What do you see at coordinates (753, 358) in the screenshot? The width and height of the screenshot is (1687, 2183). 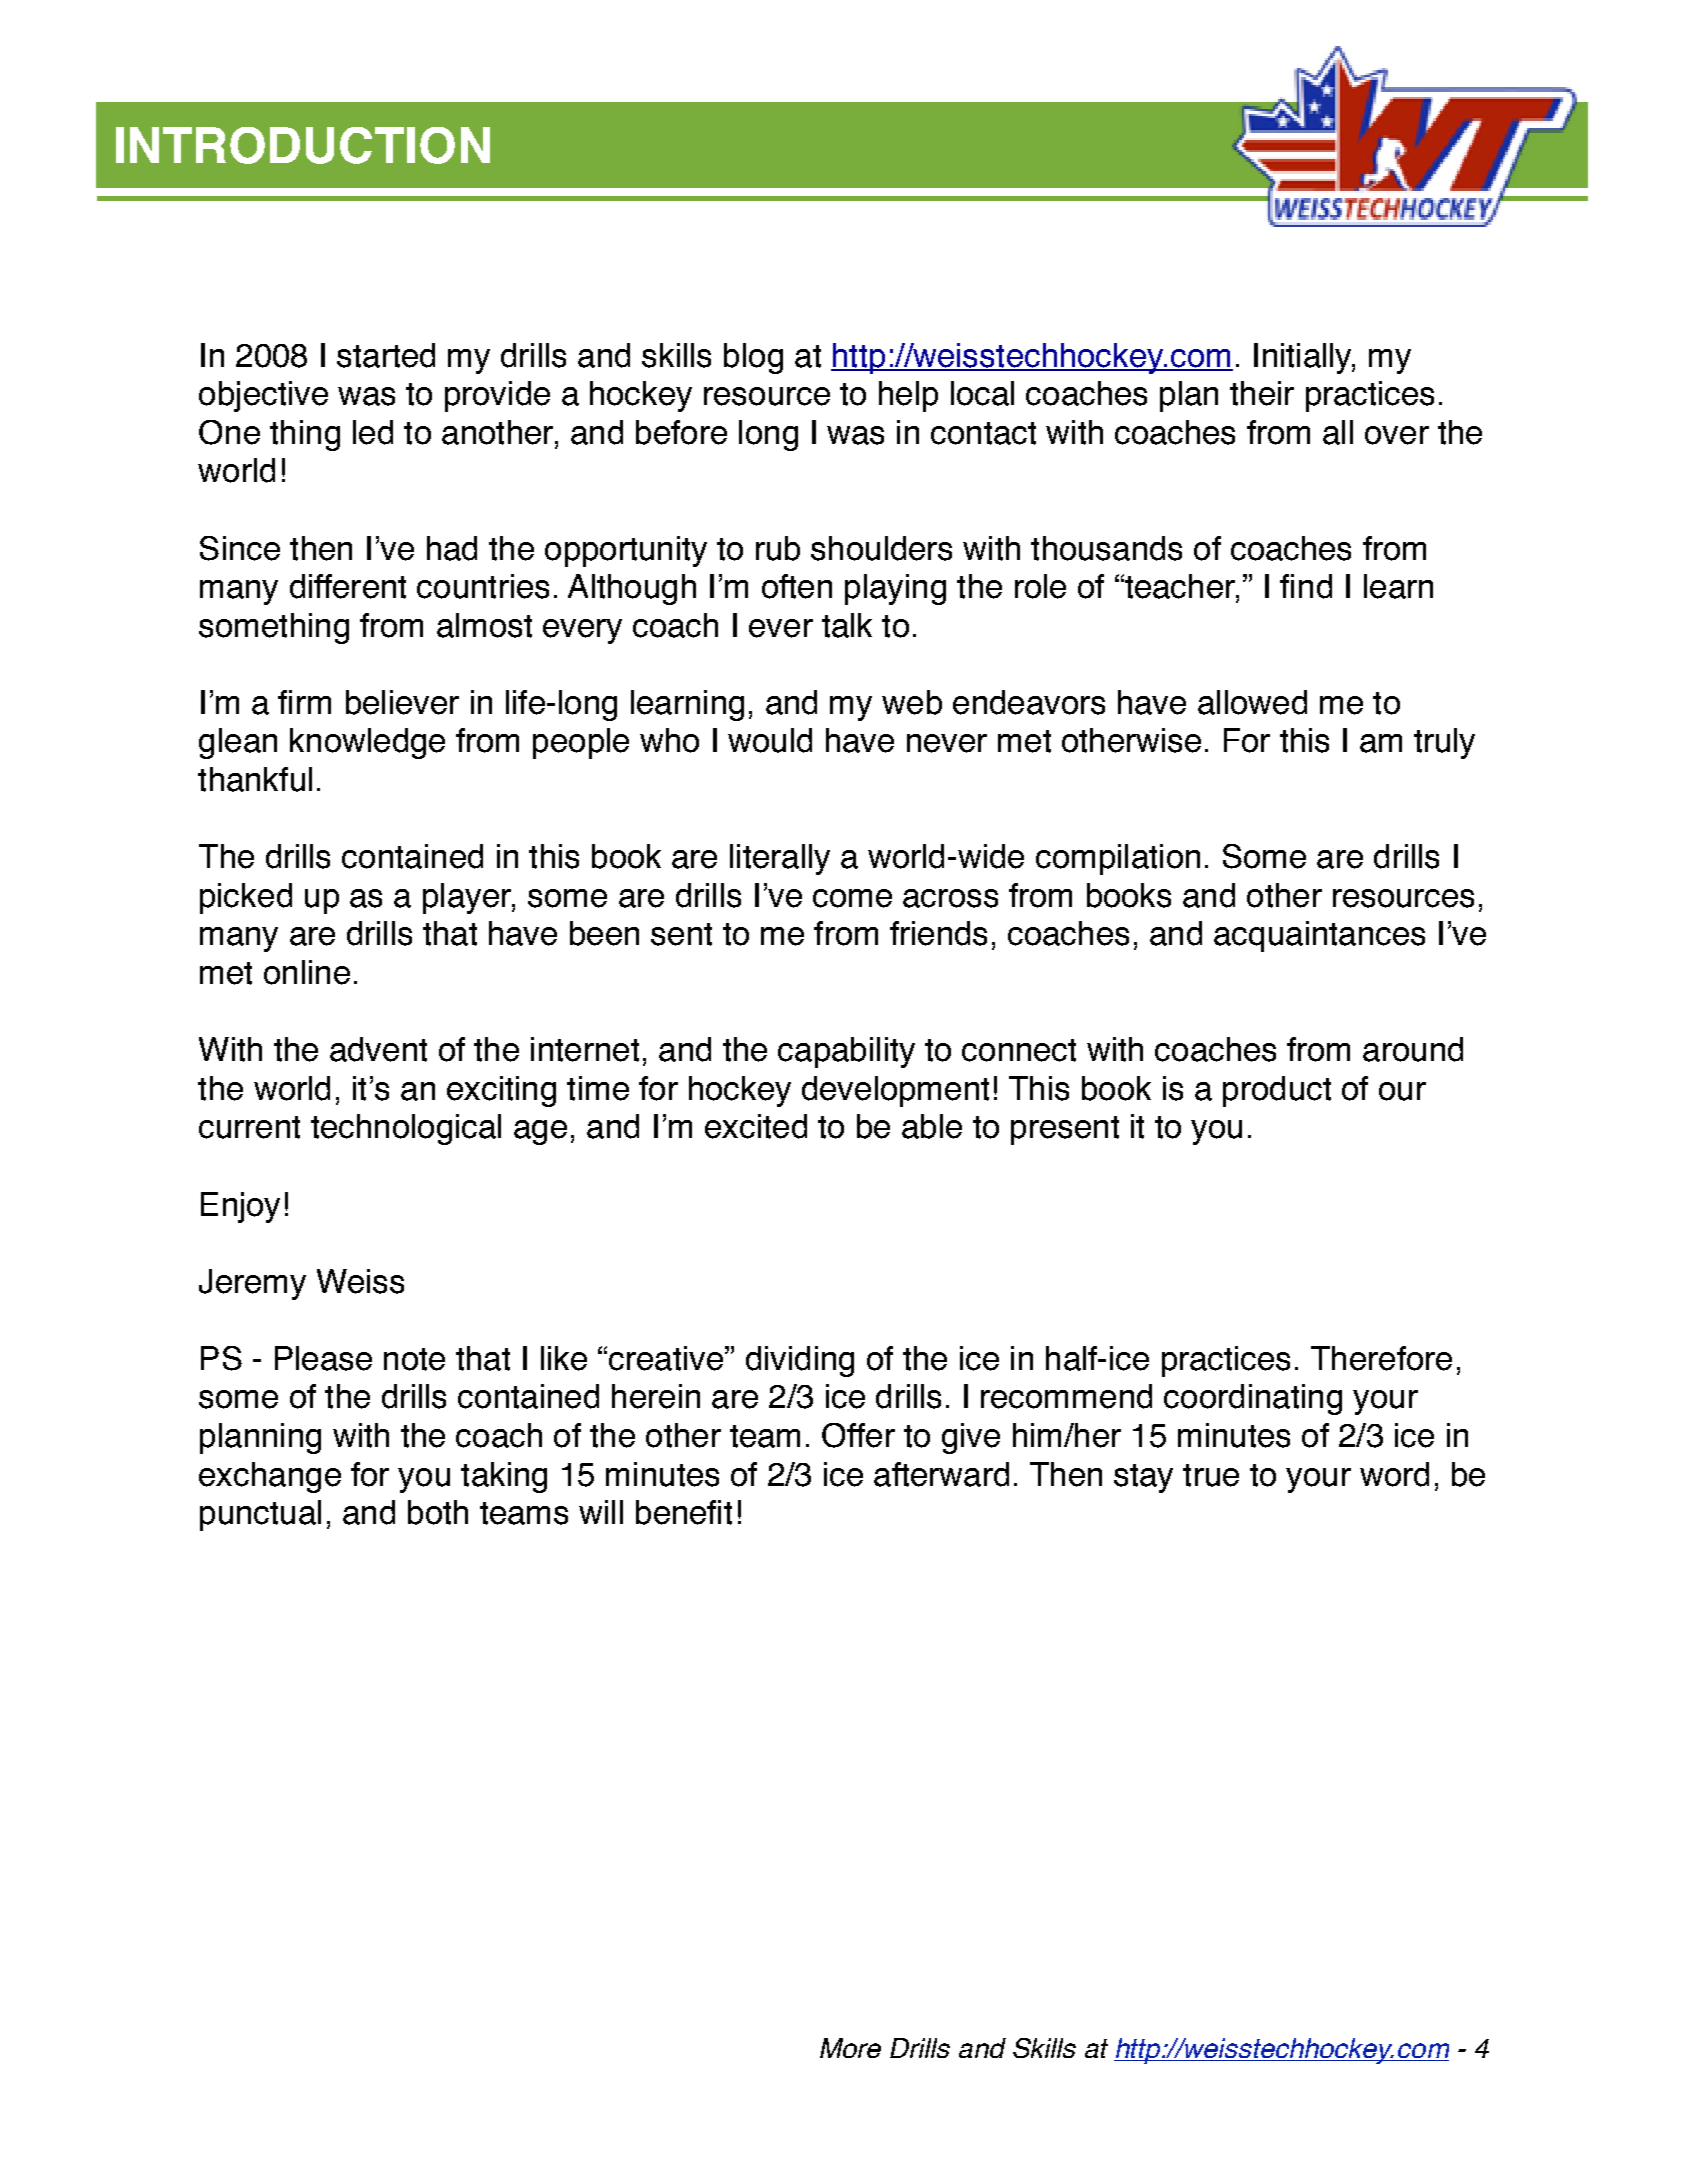 I see `blog` at bounding box center [753, 358].
